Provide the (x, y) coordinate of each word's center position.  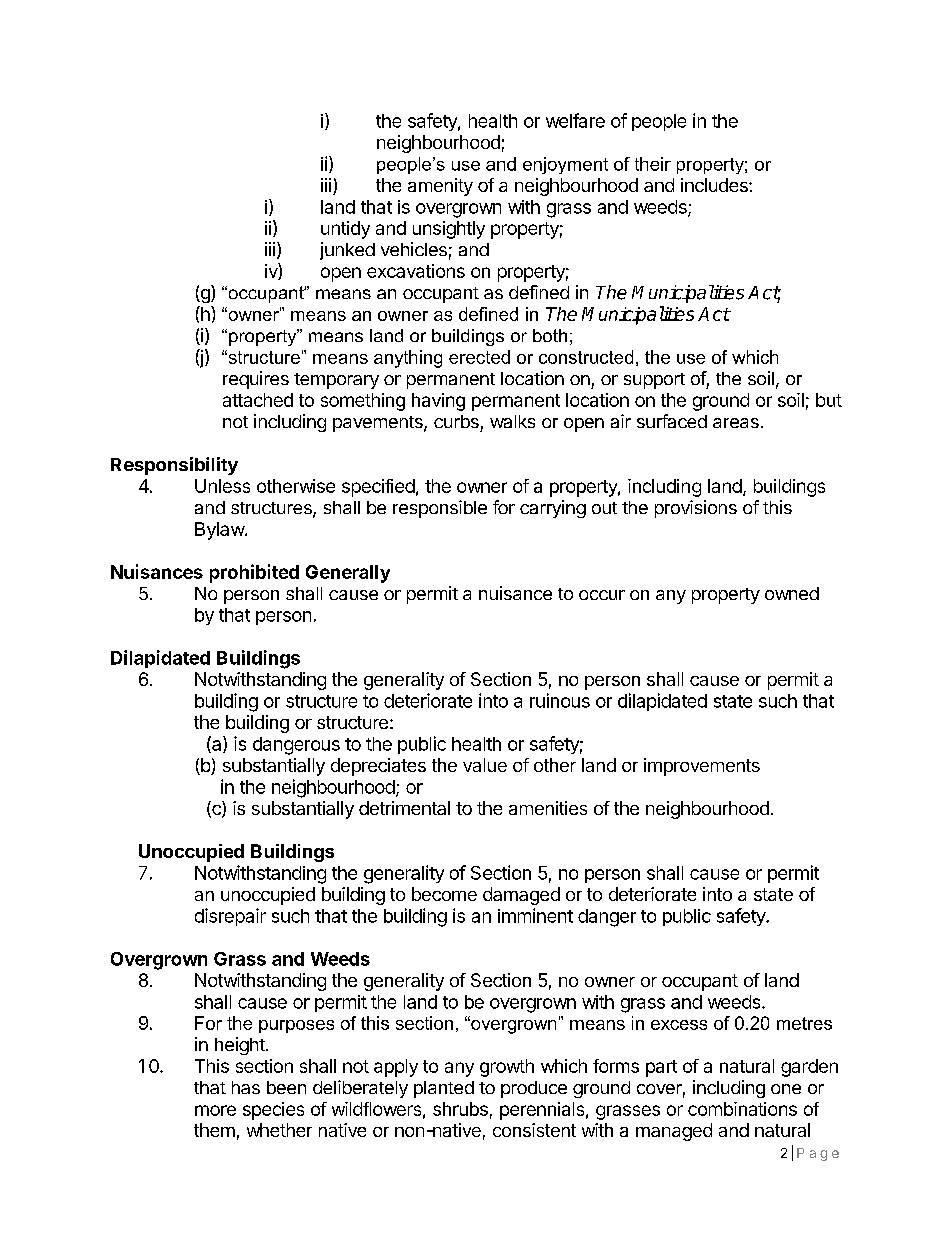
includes (715, 185)
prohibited (254, 573)
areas (736, 423)
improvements (702, 767)
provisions (696, 509)
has (246, 1087)
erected (479, 357)
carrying (553, 509)
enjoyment (565, 165)
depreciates (378, 767)
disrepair (230, 917)
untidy (345, 230)
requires (256, 380)
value (485, 765)
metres (804, 1023)
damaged (521, 896)
